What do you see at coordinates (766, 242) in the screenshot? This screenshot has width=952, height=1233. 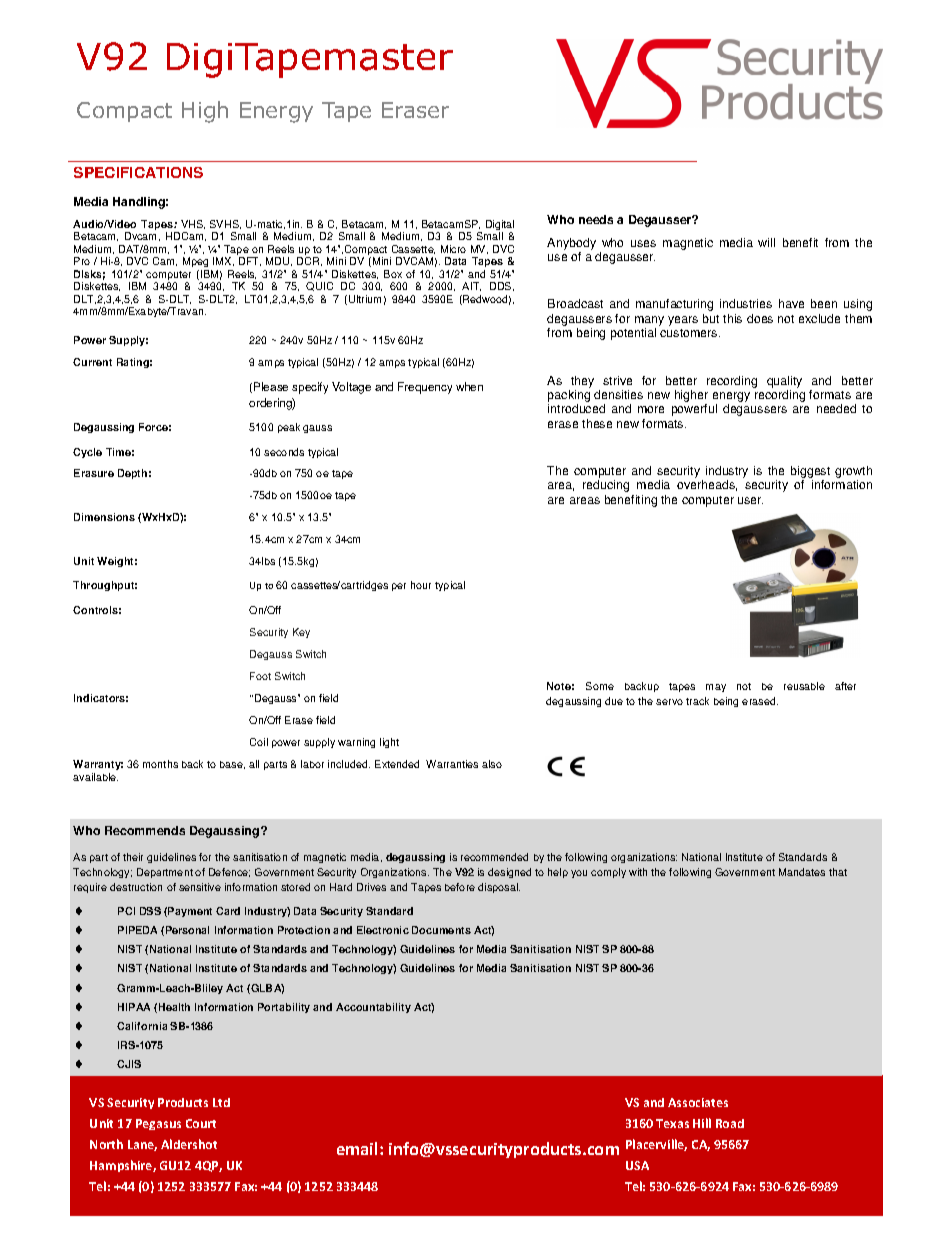 I see `will` at bounding box center [766, 242].
